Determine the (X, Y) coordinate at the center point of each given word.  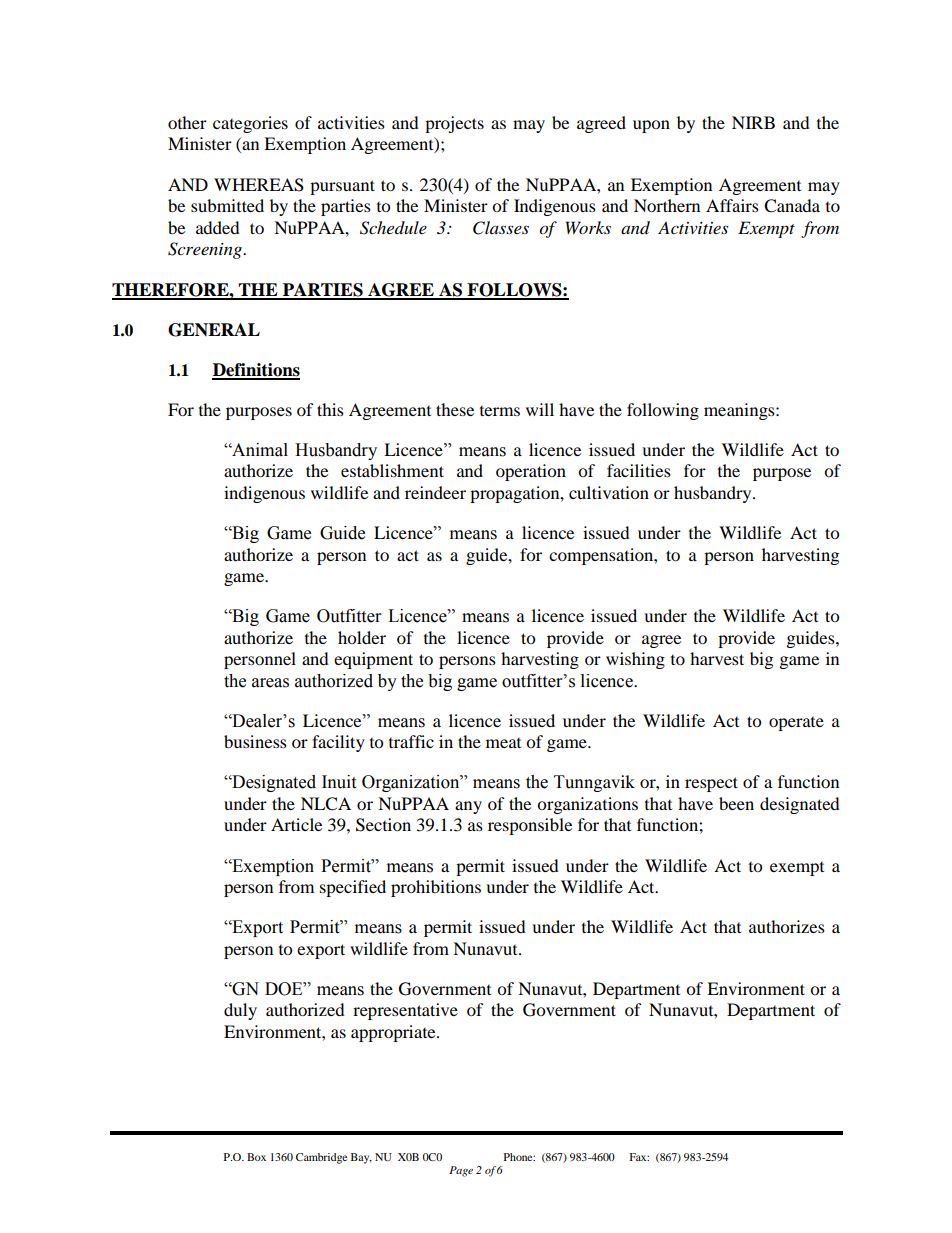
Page (461, 1171)
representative (405, 1011)
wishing (635, 660)
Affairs (732, 205)
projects (454, 124)
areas (270, 683)
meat (503, 743)
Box (256, 1157)
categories (250, 124)
